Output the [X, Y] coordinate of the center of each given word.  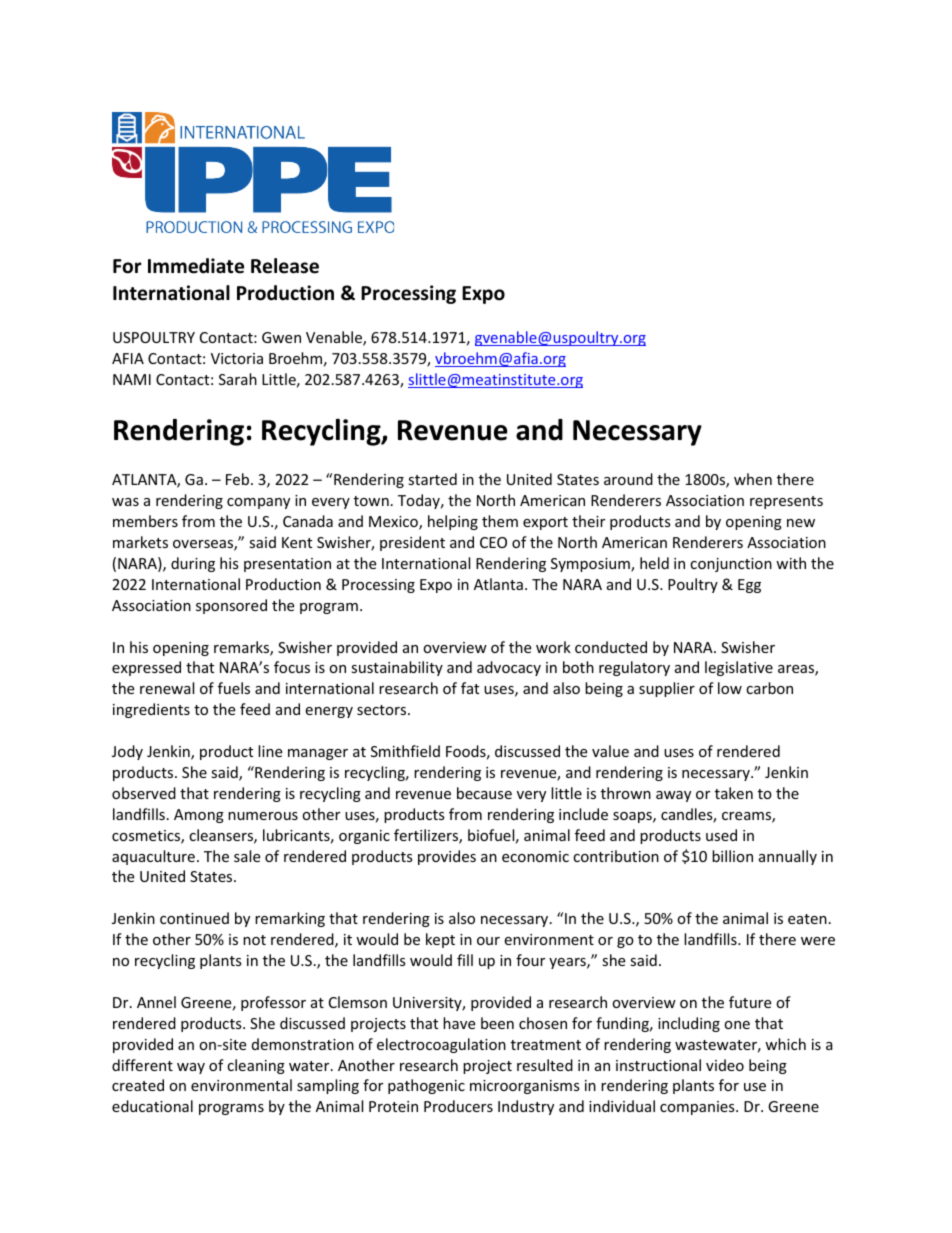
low [730, 688]
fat [470, 688]
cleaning [256, 1066]
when [753, 479]
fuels [234, 688]
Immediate [196, 266]
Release [285, 266]
